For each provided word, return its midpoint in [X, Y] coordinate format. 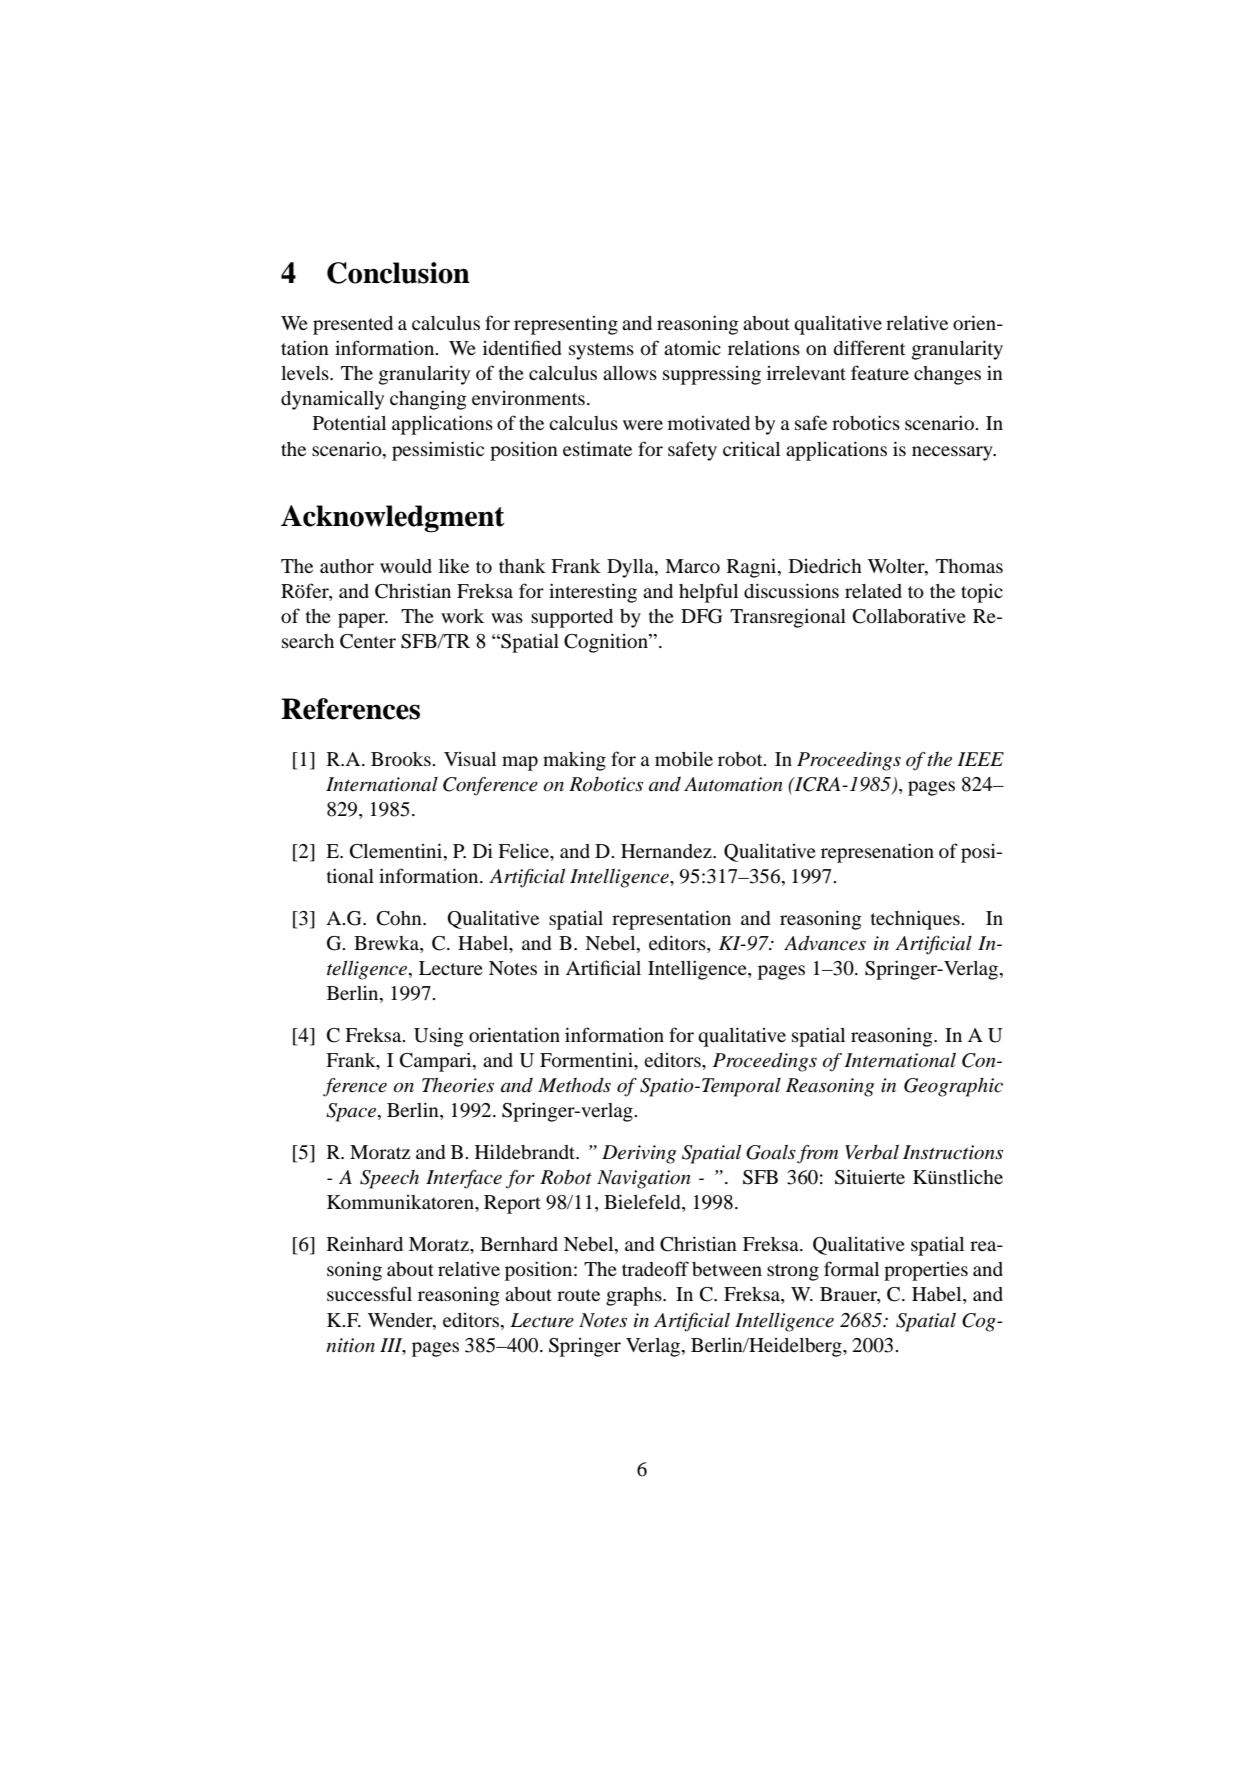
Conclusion [398, 273]
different [869, 347]
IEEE [980, 759]
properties [926, 1271]
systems [601, 351]
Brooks [402, 759]
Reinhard [365, 1244]
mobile [684, 759]
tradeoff [655, 1268]
